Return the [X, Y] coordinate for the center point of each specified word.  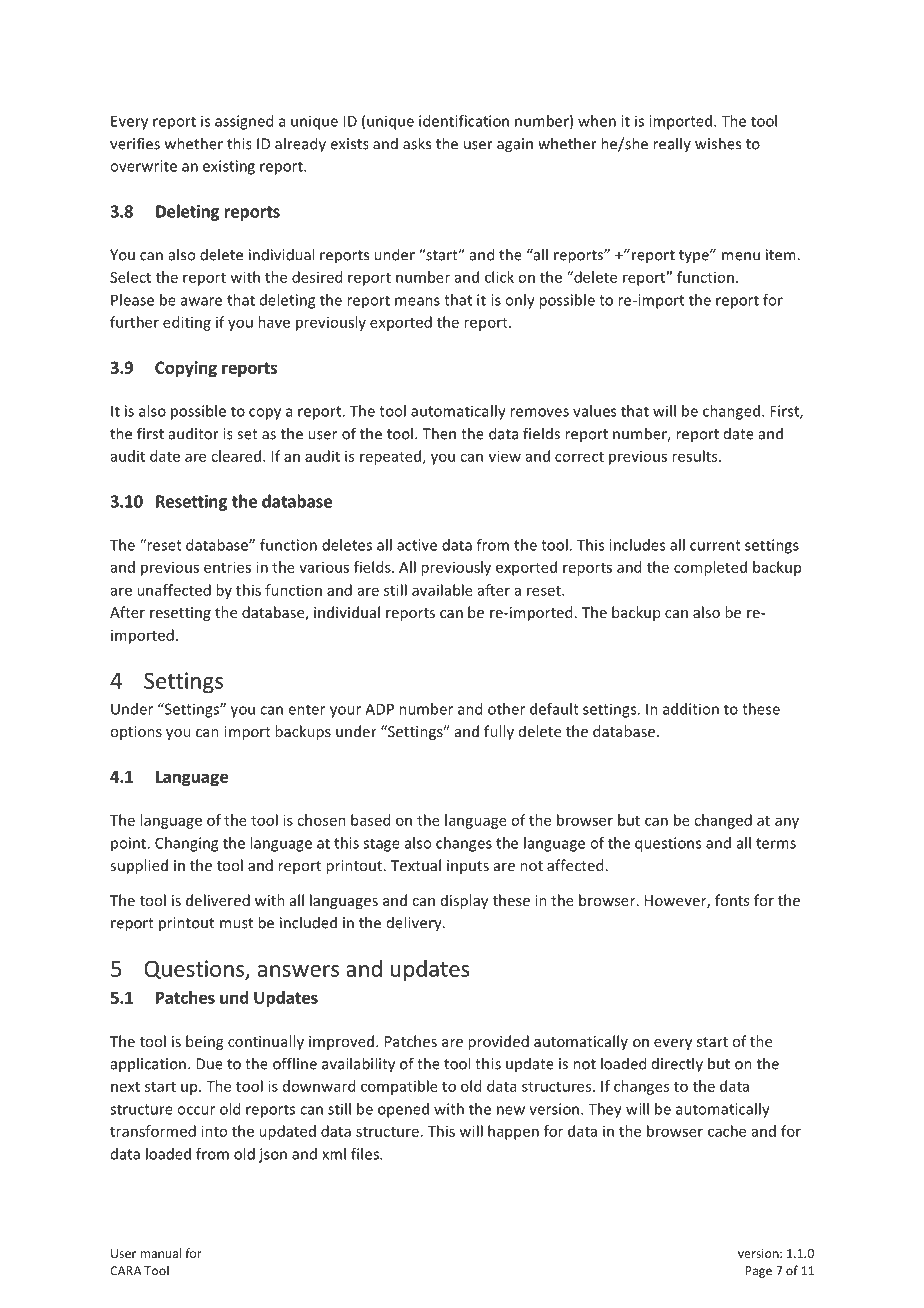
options [136, 733]
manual [161, 1253]
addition [691, 709]
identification [464, 121]
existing [229, 167]
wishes [718, 143]
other [506, 709]
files [366, 1154]
